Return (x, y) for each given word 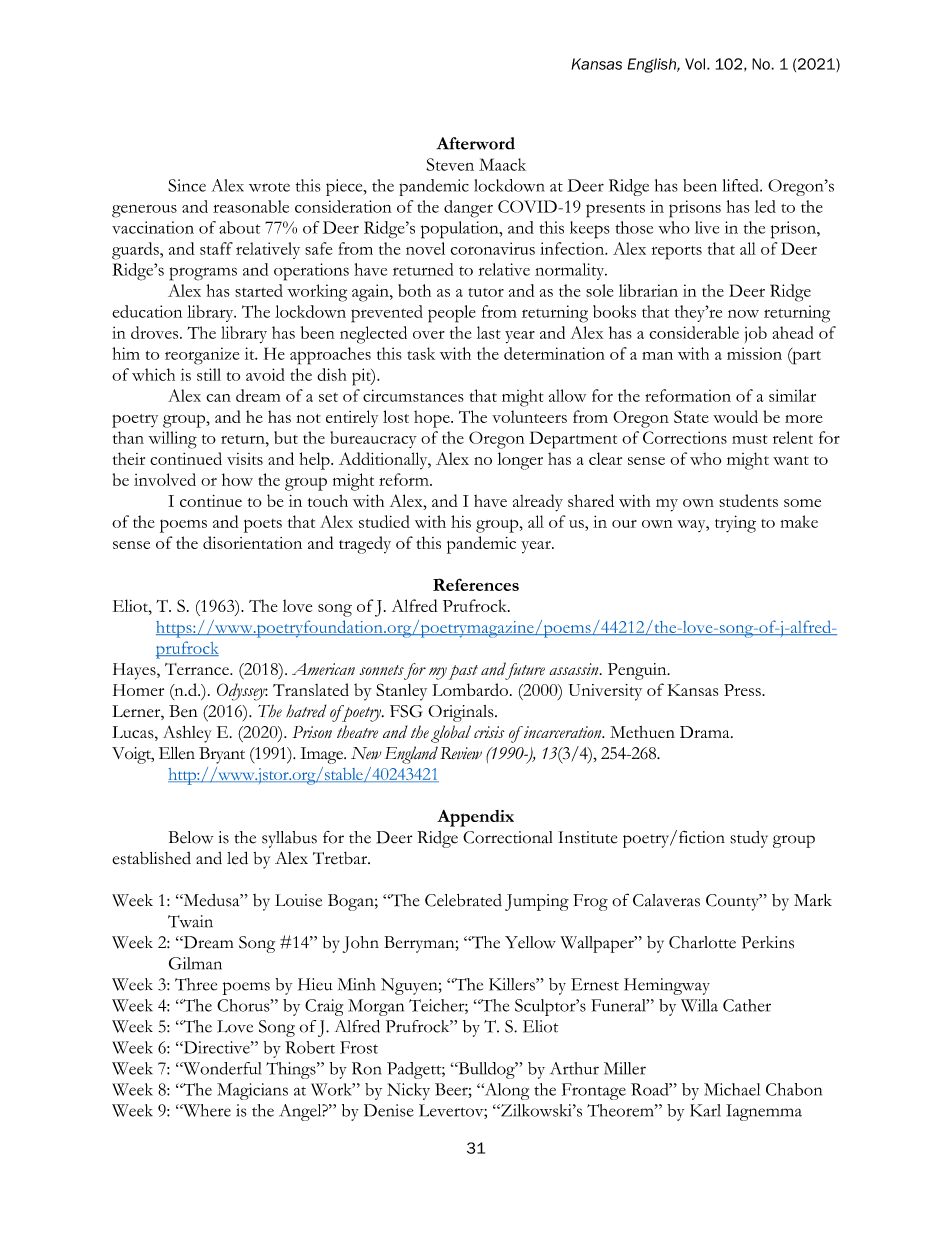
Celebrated (463, 900)
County (733, 902)
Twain (190, 921)
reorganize (202, 356)
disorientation (252, 542)
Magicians (252, 1091)
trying (735, 524)
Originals (462, 713)
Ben (183, 711)
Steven (450, 164)
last (489, 332)
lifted (742, 185)
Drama (706, 732)
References (476, 584)
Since (187, 185)
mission (754, 353)
